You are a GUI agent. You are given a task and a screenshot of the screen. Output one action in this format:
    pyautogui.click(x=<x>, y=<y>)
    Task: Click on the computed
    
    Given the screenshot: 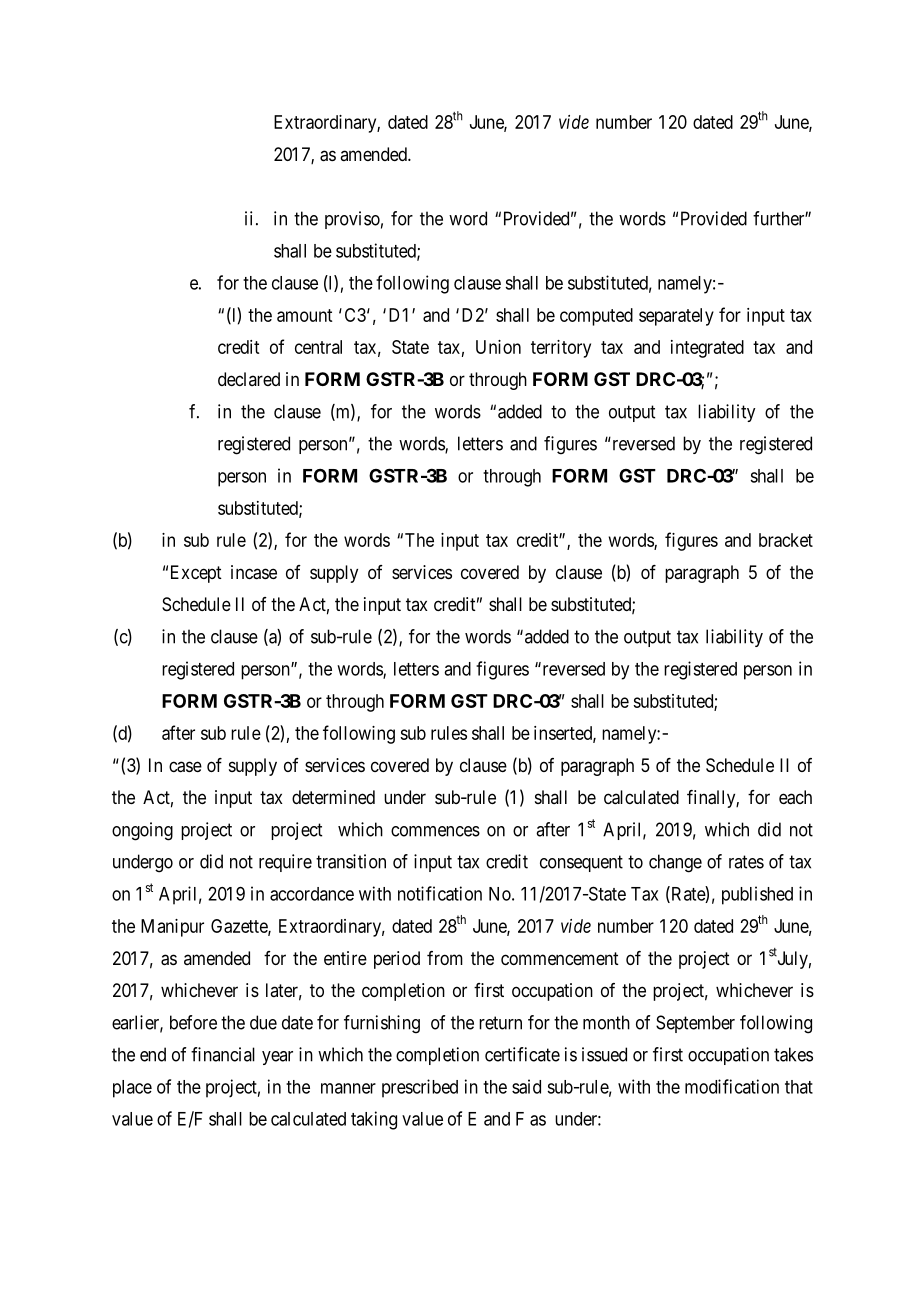 What is the action you would take?
    pyautogui.click(x=596, y=317)
